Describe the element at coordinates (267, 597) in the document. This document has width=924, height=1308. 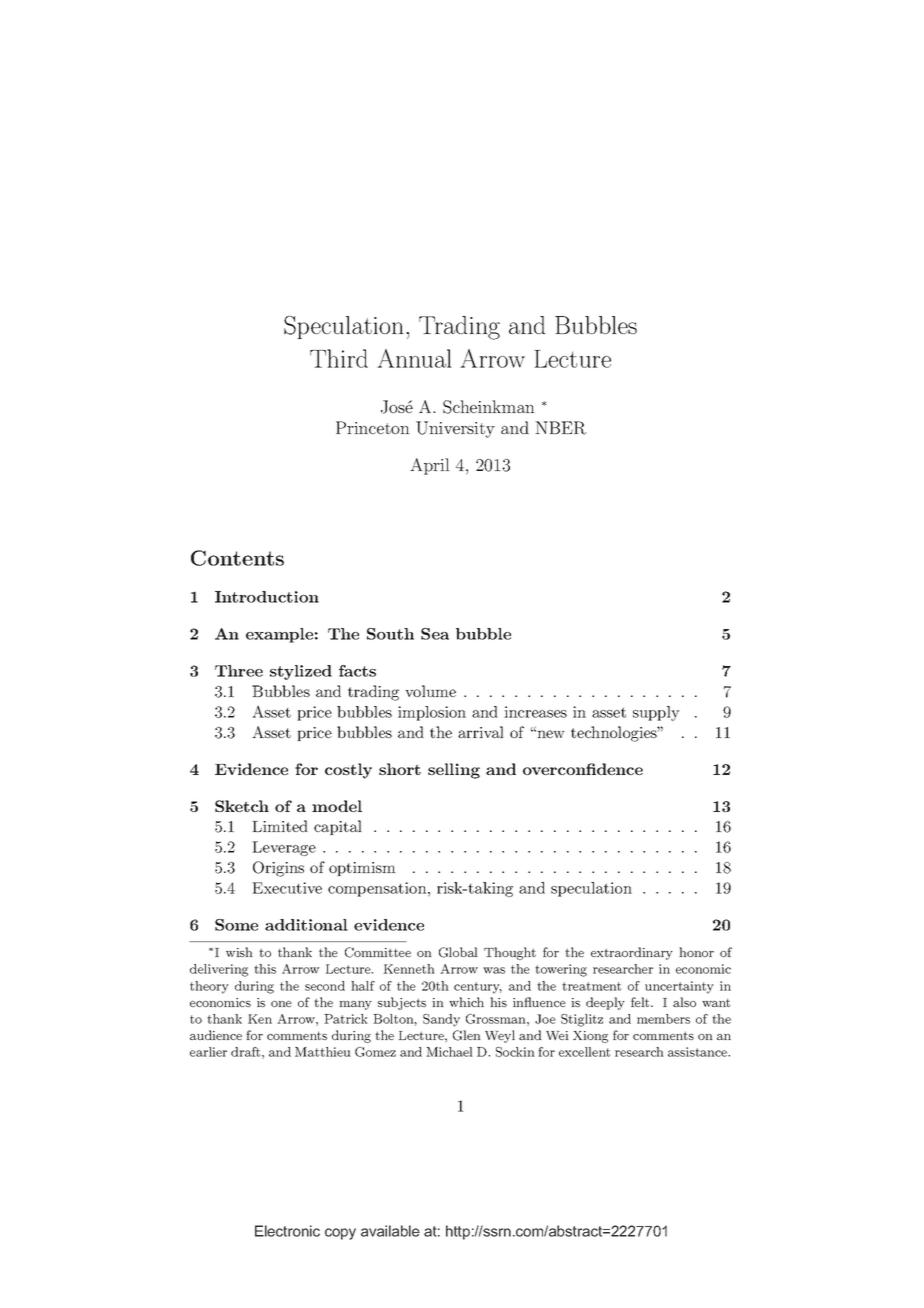
I see `Introduction` at that location.
